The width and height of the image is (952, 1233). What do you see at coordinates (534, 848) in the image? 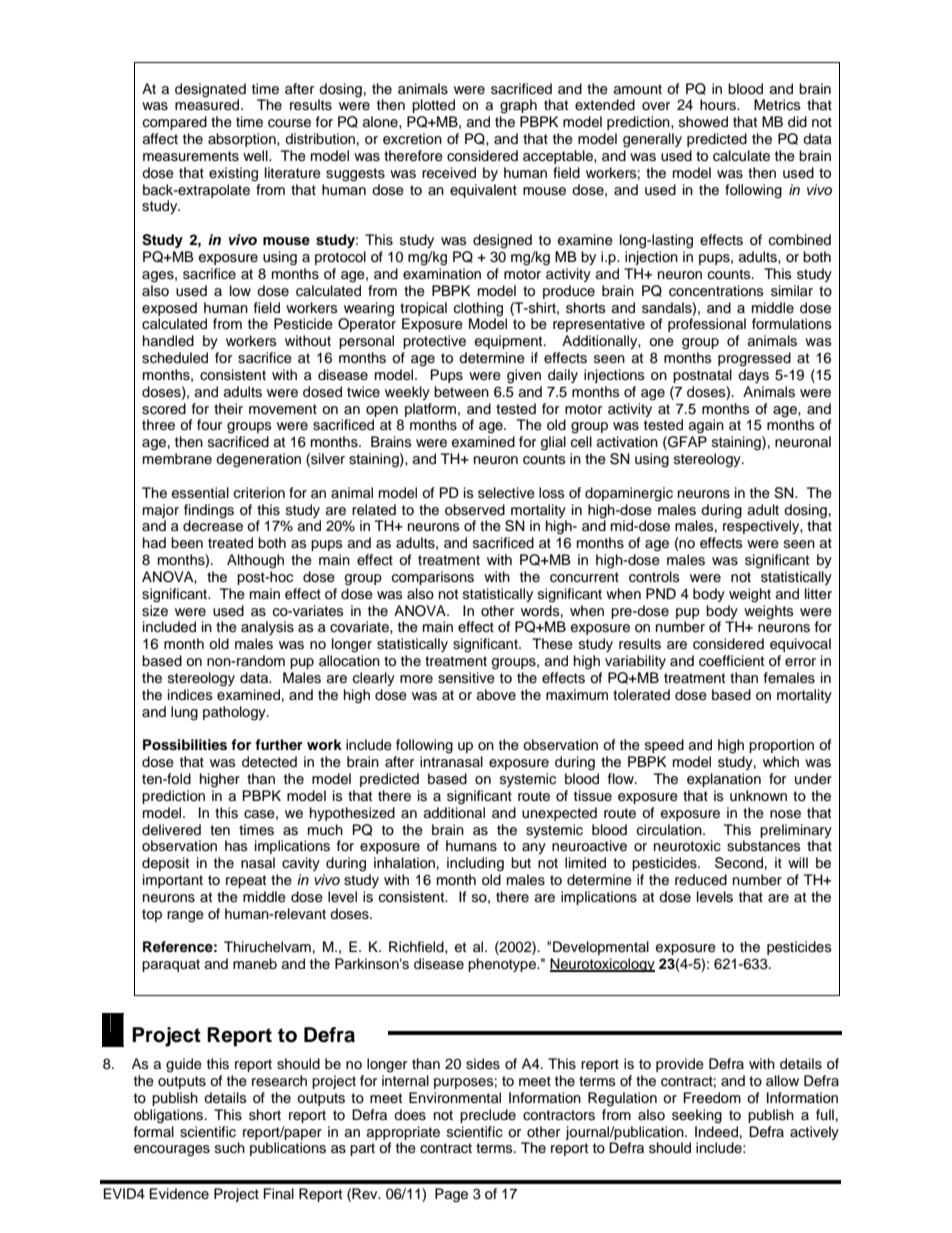
I see `any` at bounding box center [534, 848].
